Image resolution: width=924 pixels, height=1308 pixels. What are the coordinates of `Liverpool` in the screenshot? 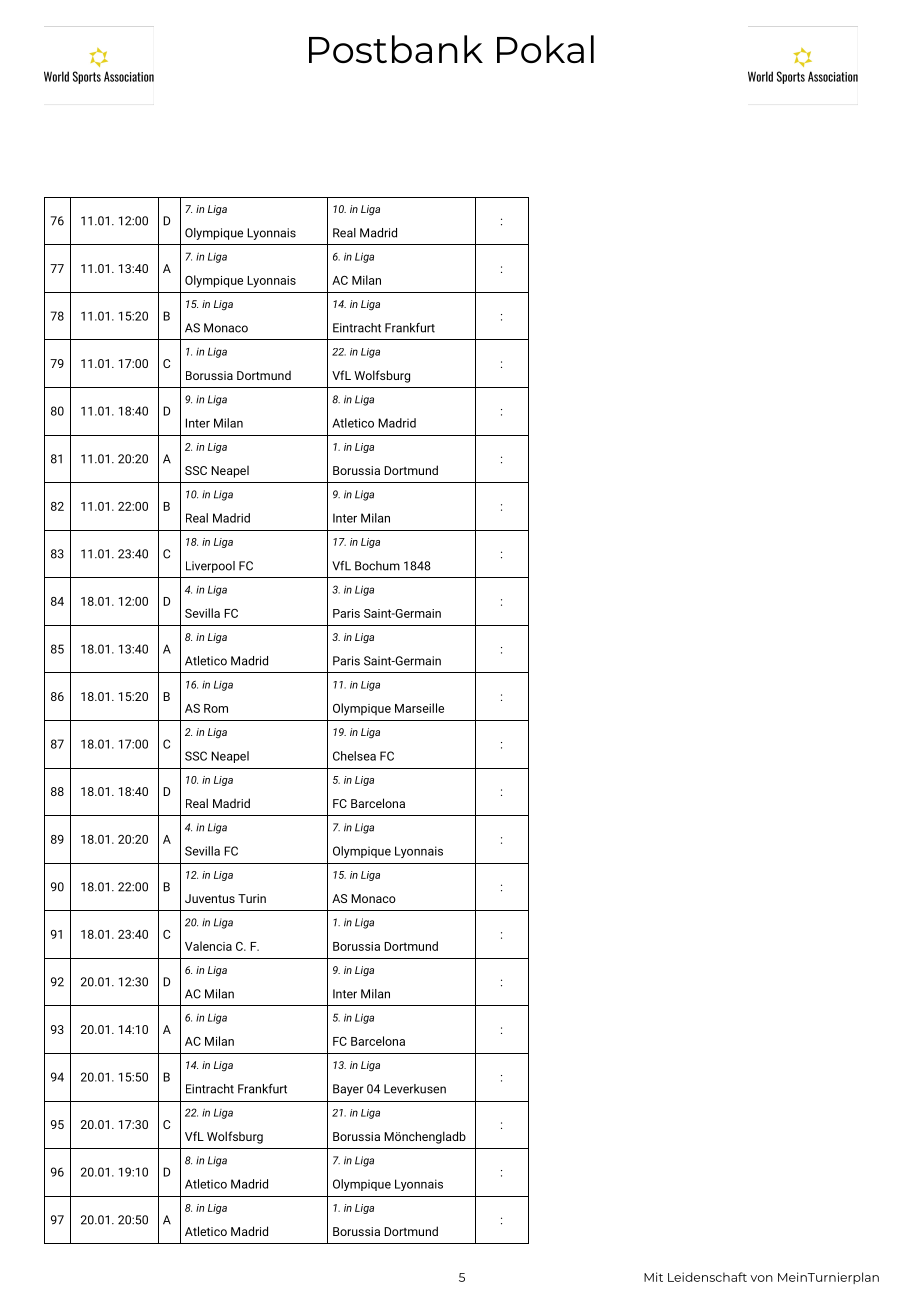 It's located at (210, 567).
